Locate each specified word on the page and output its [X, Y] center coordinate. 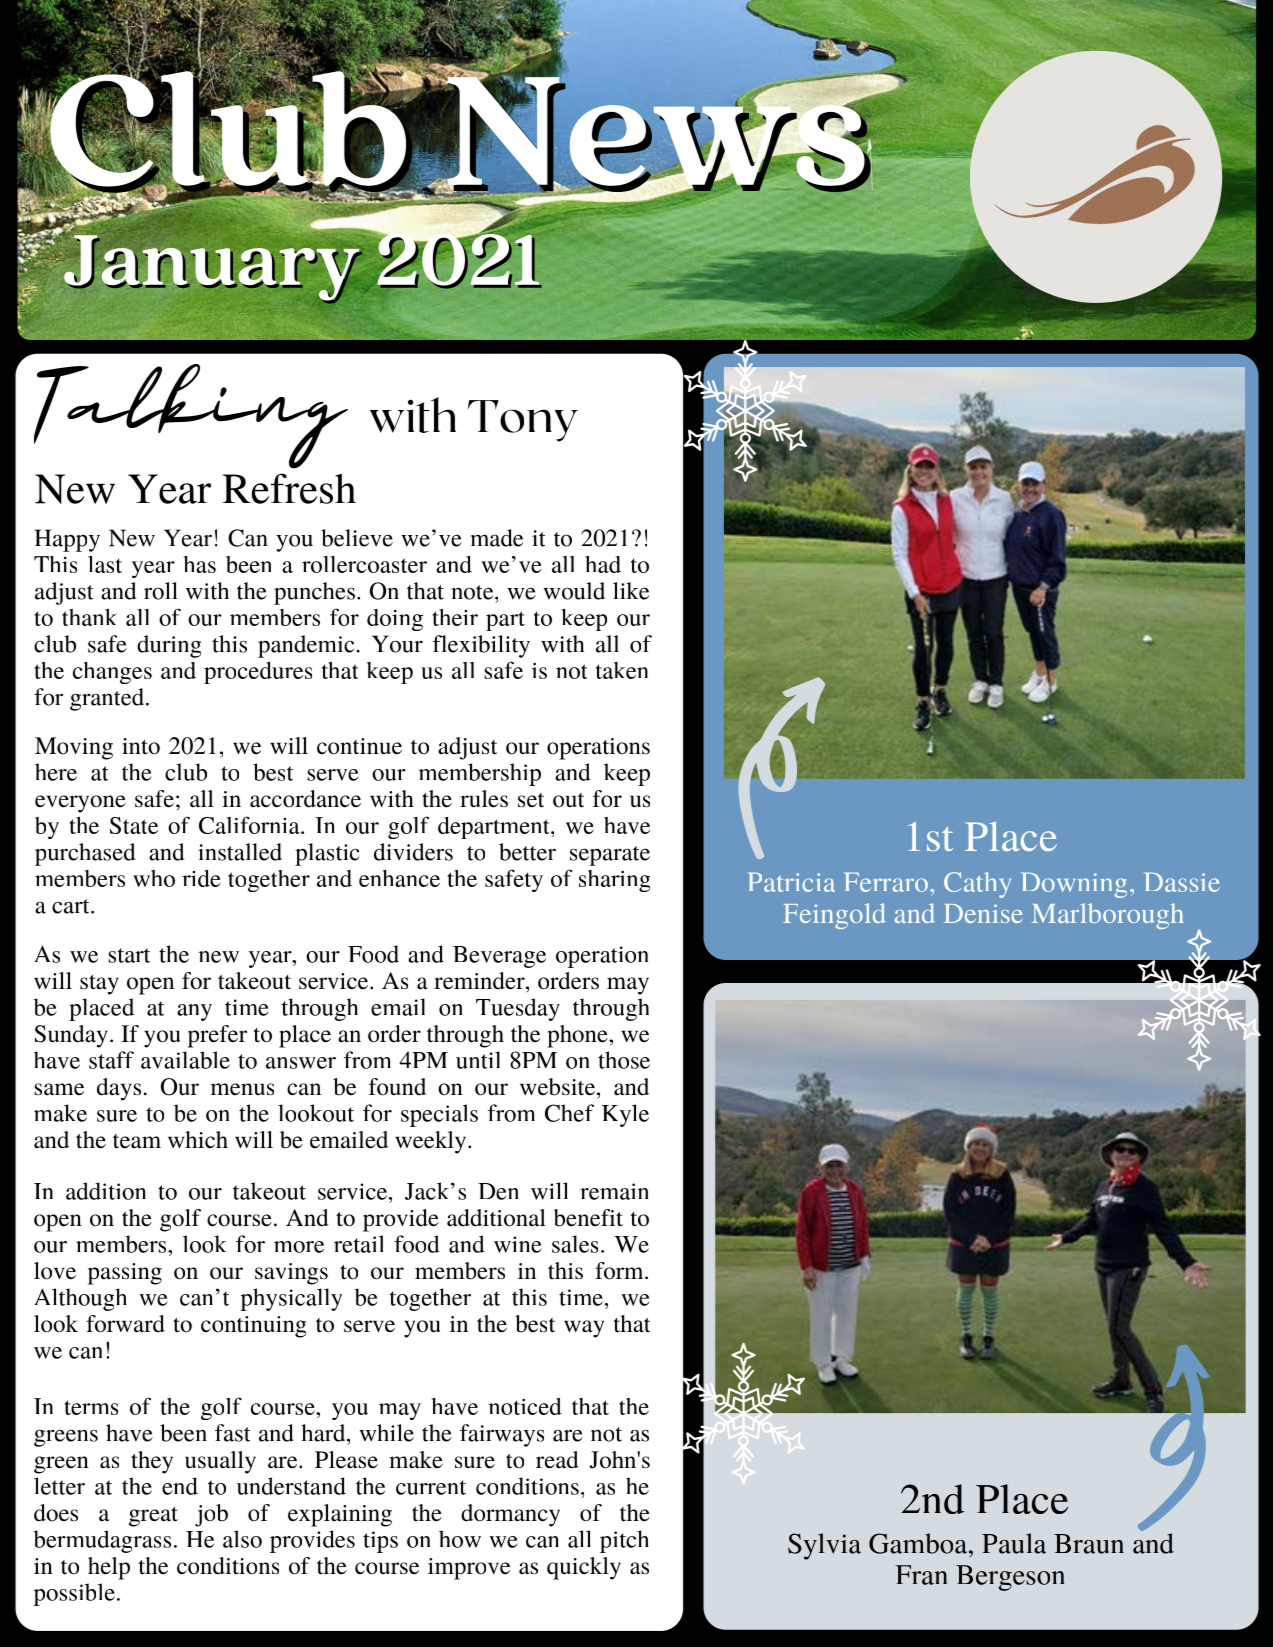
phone [578, 1036]
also [242, 1539]
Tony [523, 421]
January [213, 269]
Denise [983, 913]
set [531, 800]
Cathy [977, 885]
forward [125, 1324]
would [574, 591]
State [134, 825]
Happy [67, 540]
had [603, 564]
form [620, 1271]
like [631, 591]
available [185, 1060]
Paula [1014, 1543]
